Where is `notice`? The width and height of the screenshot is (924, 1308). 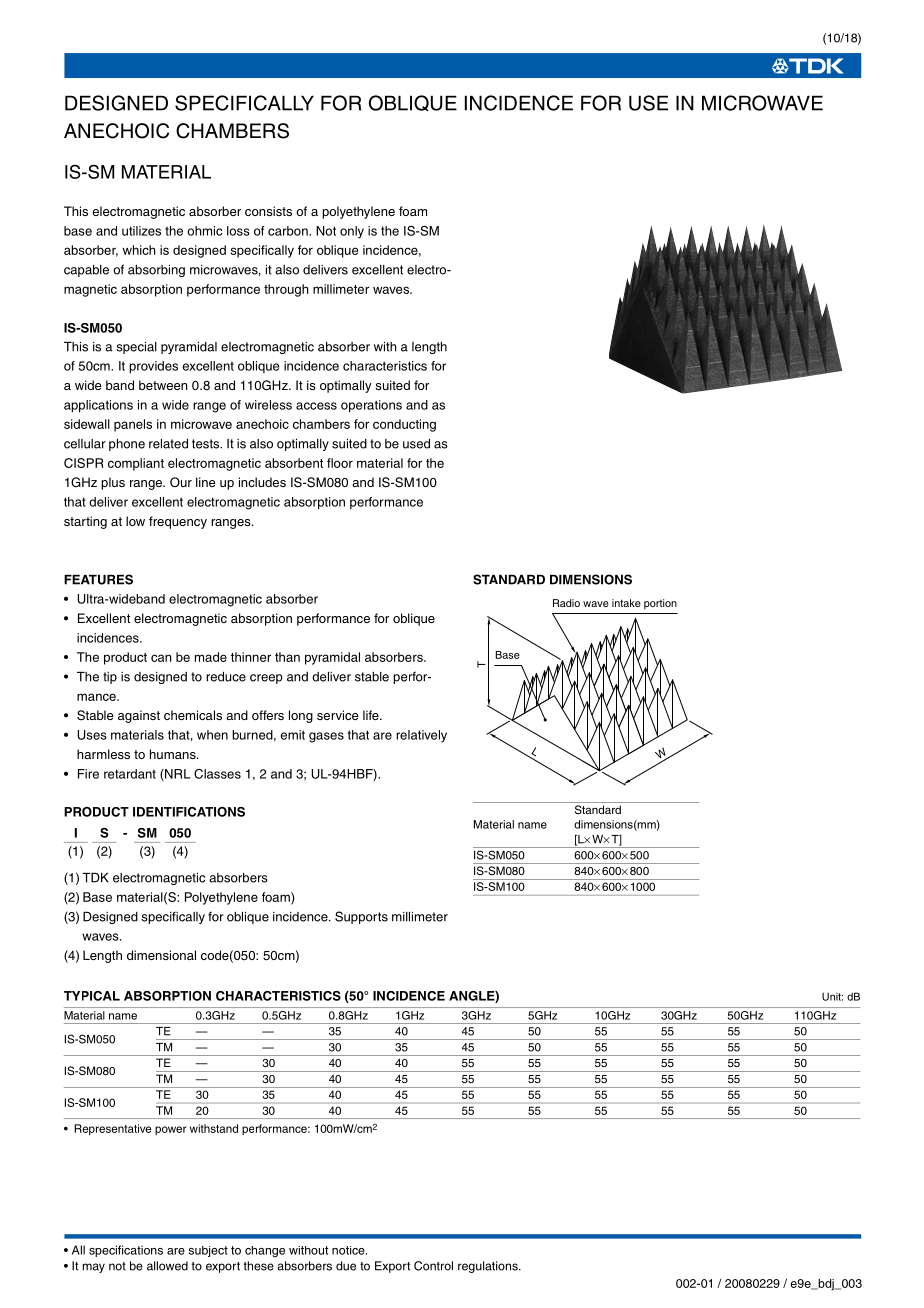 notice is located at coordinates (349, 1250).
